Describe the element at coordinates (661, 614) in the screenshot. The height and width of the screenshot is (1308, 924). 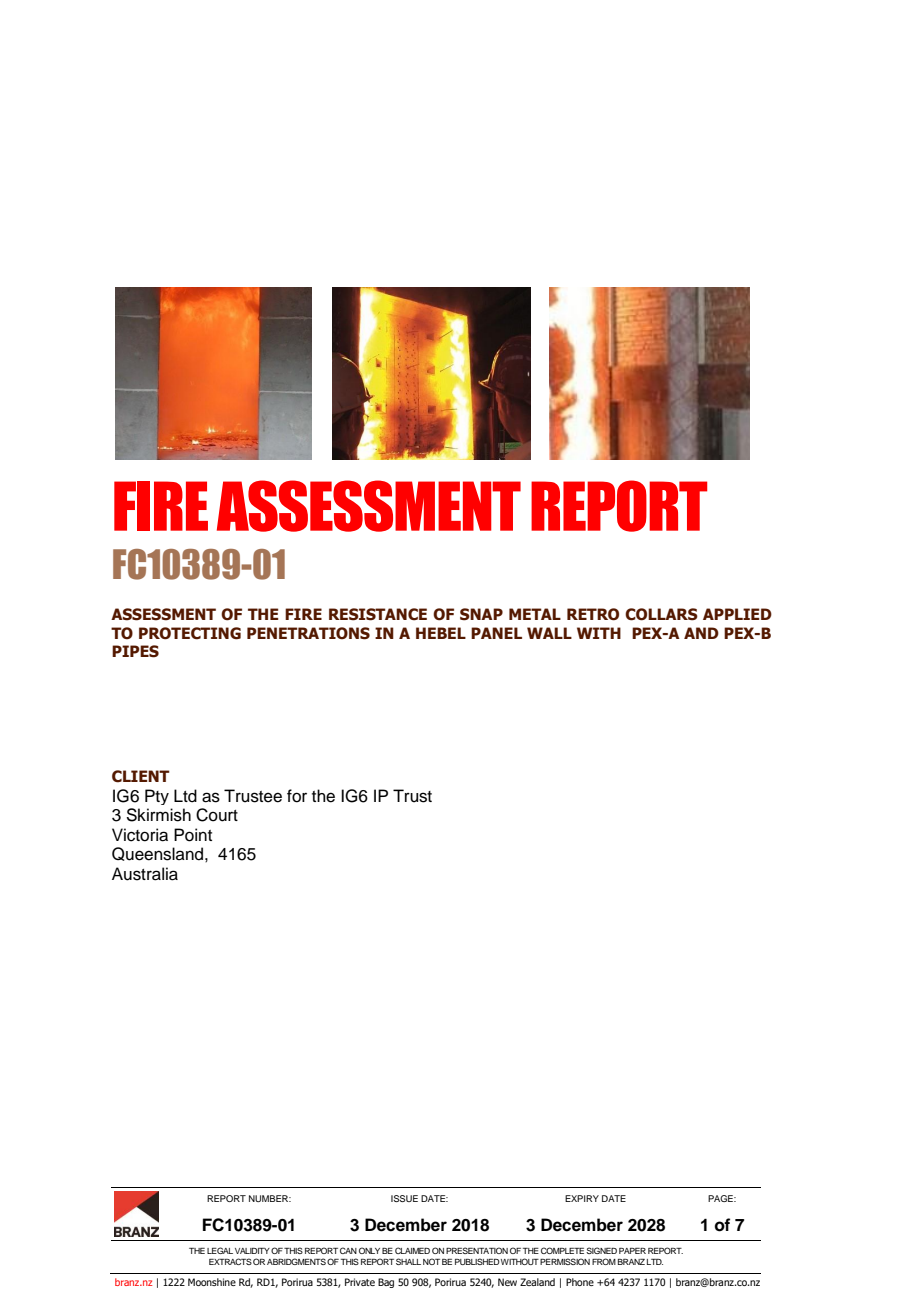
I see `COLLARS` at that location.
